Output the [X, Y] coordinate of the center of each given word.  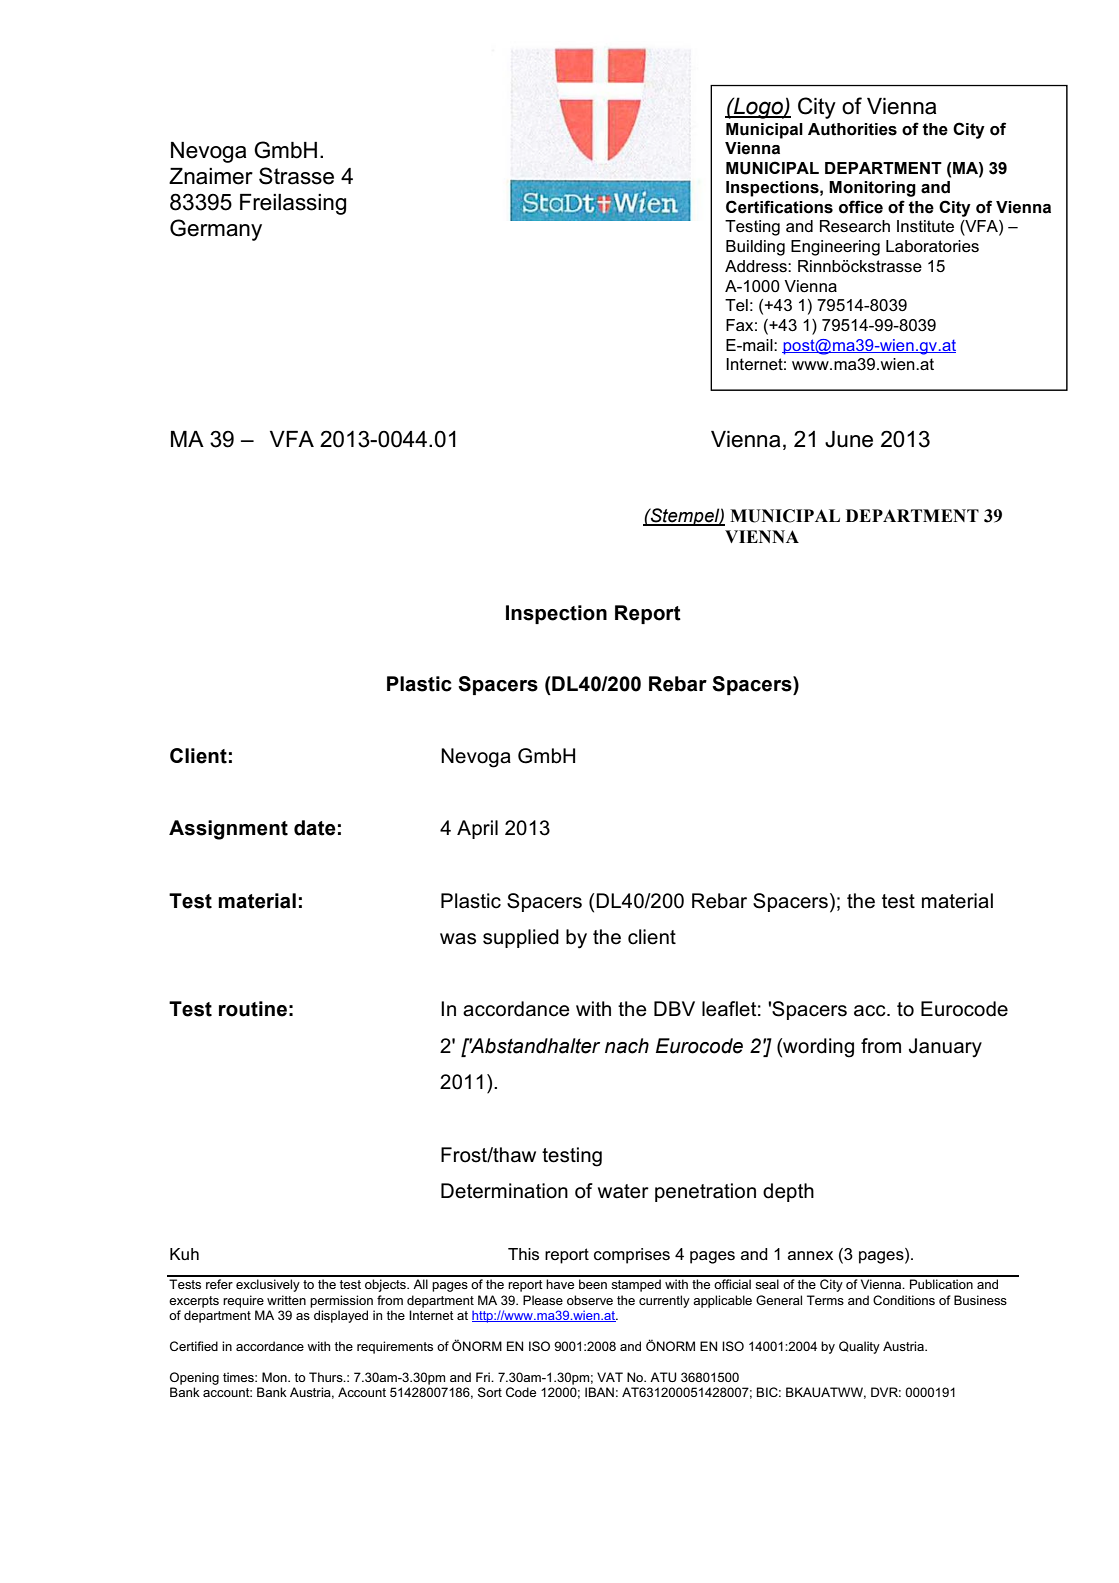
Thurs [327, 1377]
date [315, 828]
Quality [859, 1347]
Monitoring [872, 189]
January [945, 1048]
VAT [610, 1377]
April [477, 829]
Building [755, 248]
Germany [216, 230]
